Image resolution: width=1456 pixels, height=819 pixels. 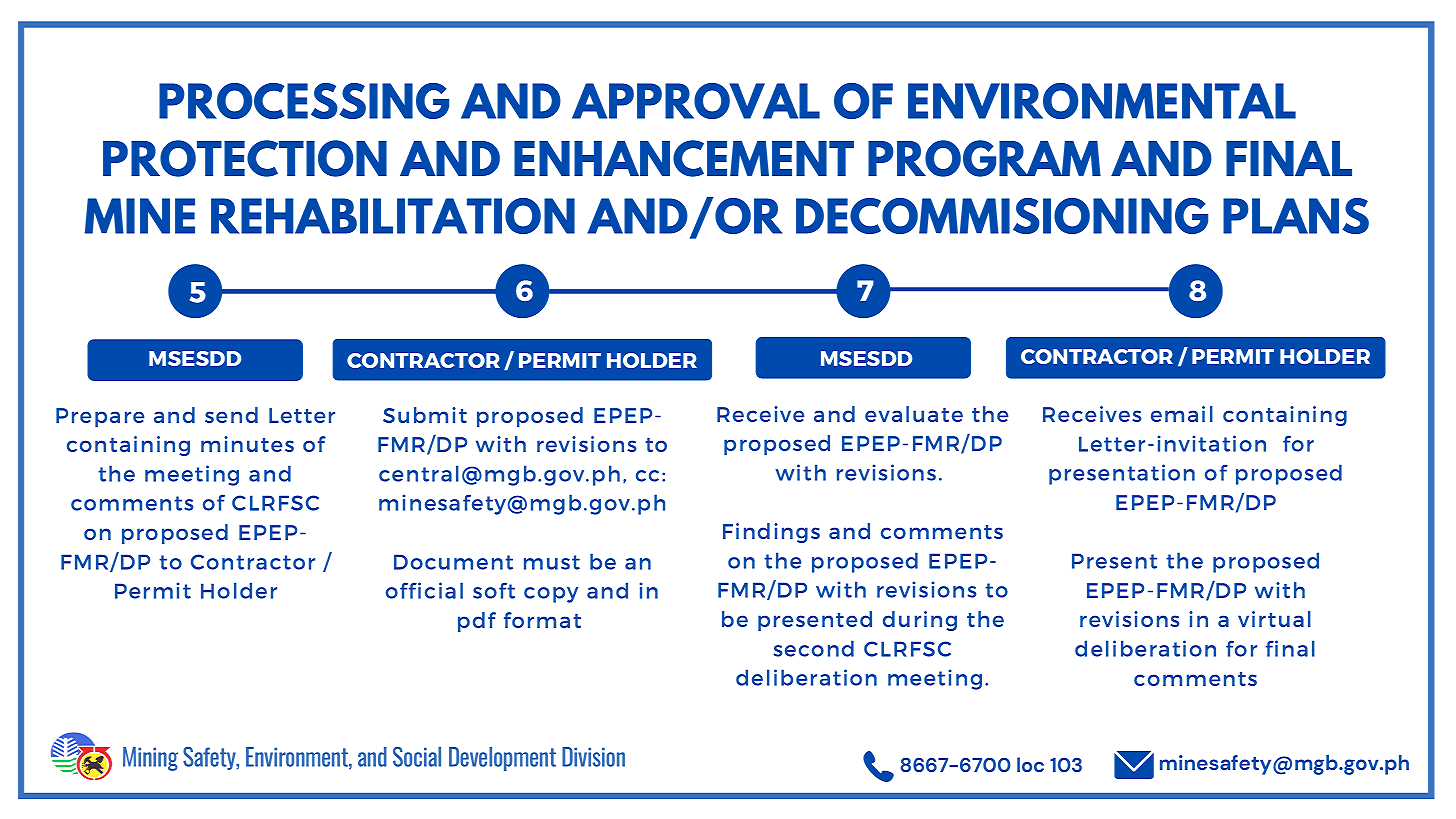 What do you see at coordinates (231, 415) in the image?
I see `send` at bounding box center [231, 415].
